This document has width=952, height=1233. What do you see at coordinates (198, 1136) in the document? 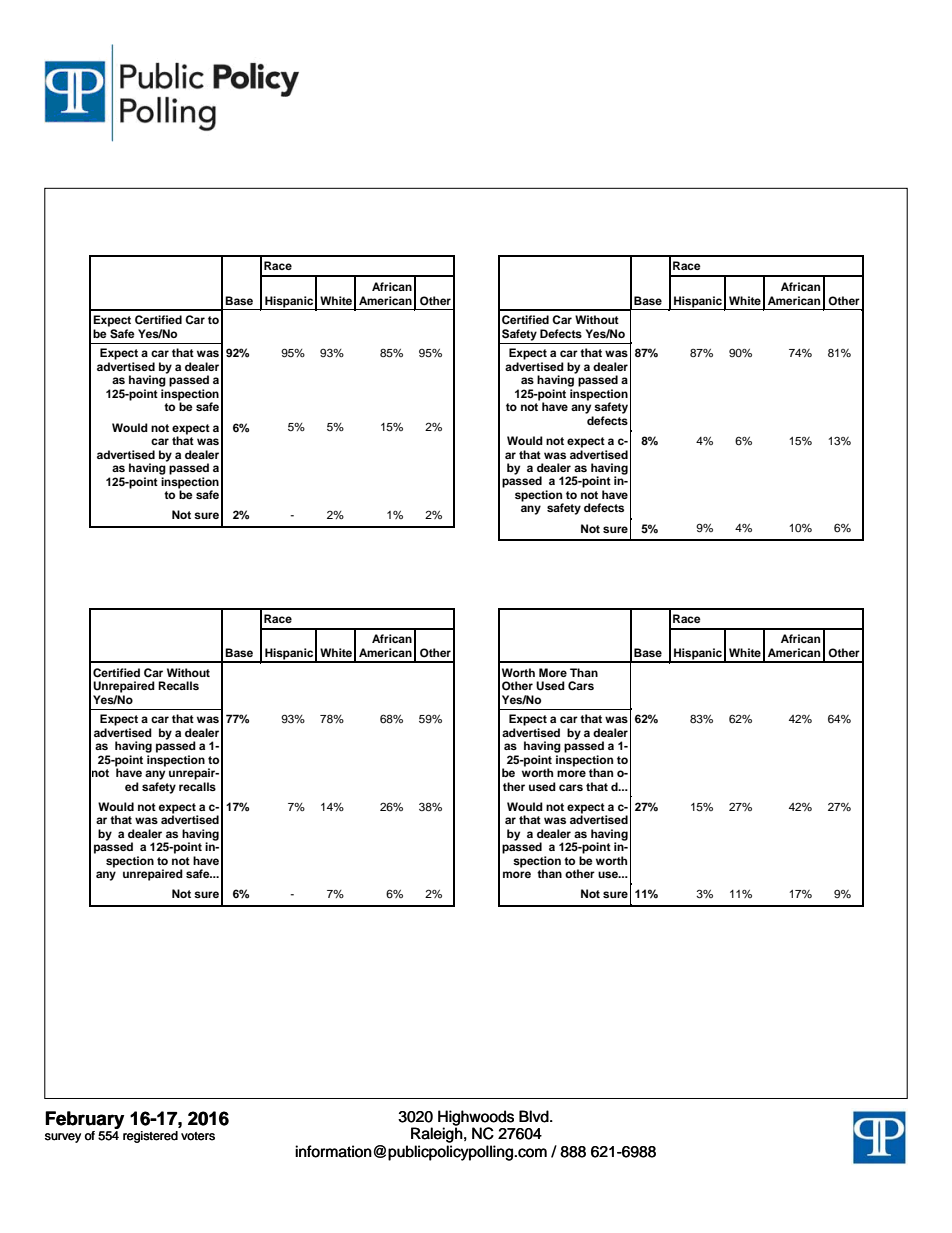
I see `voters` at bounding box center [198, 1136].
